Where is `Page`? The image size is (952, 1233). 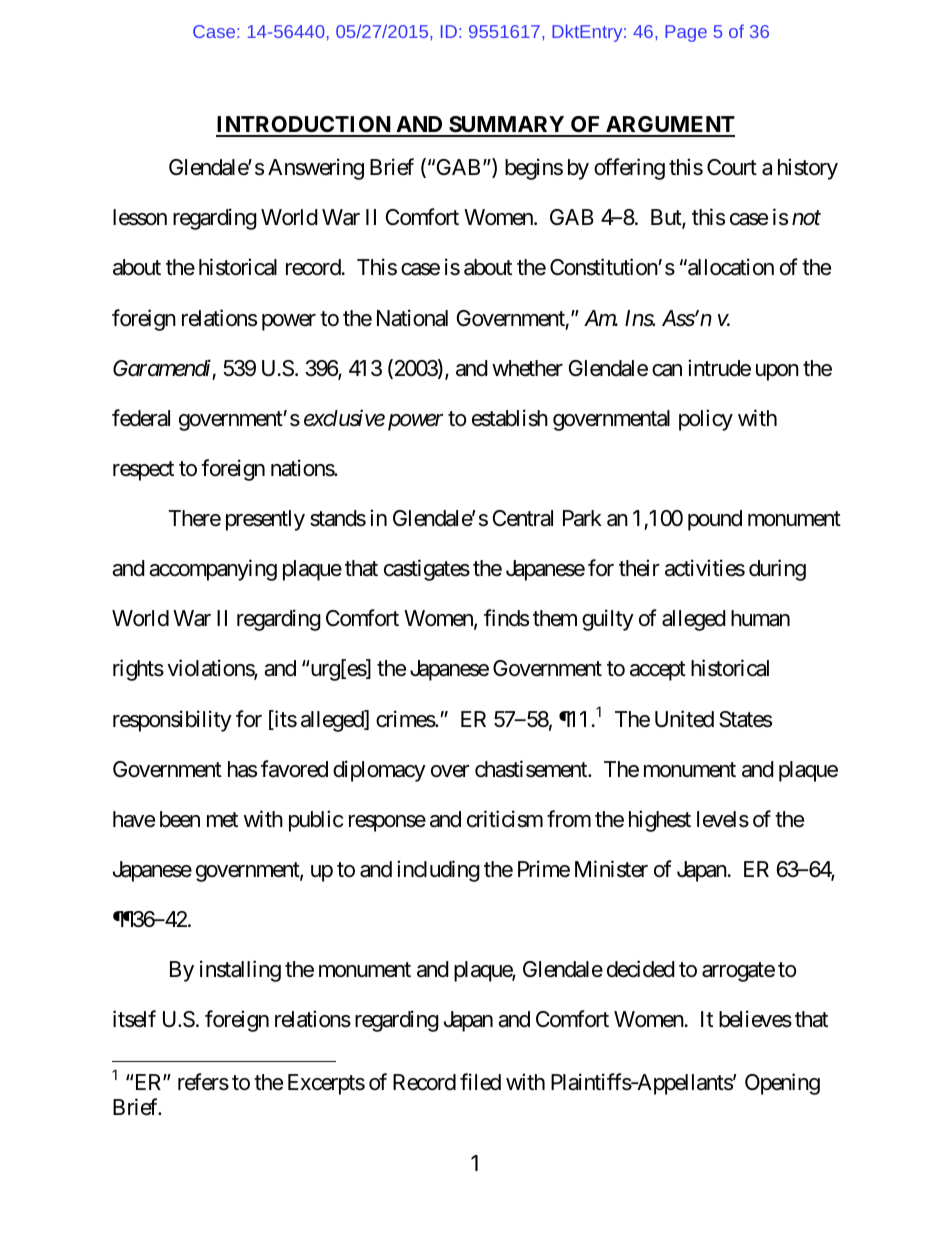 Page is located at coordinates (686, 33).
